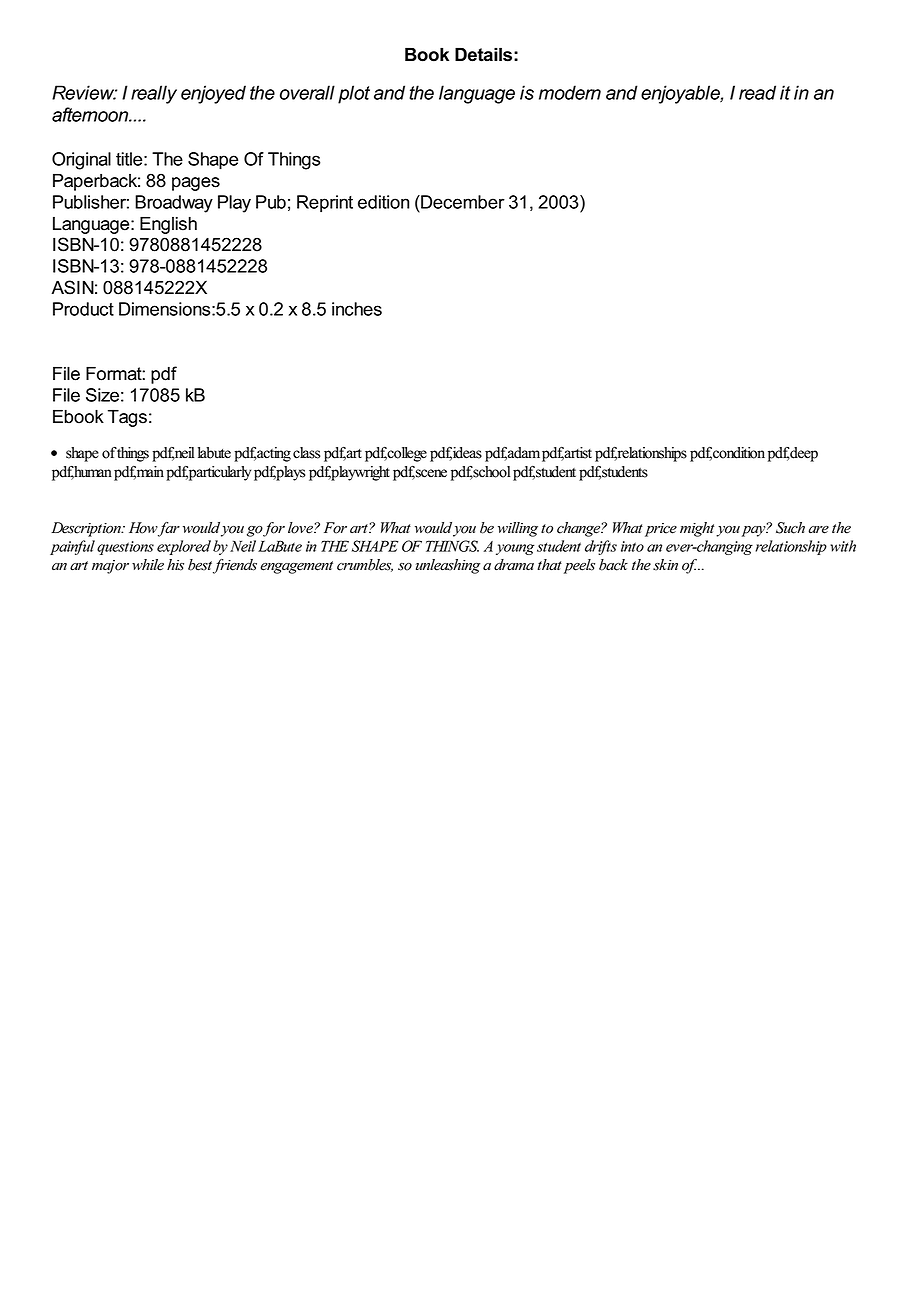 The height and width of the screenshot is (1308, 924). Describe the element at coordinates (757, 92) in the screenshot. I see `read` at that location.
